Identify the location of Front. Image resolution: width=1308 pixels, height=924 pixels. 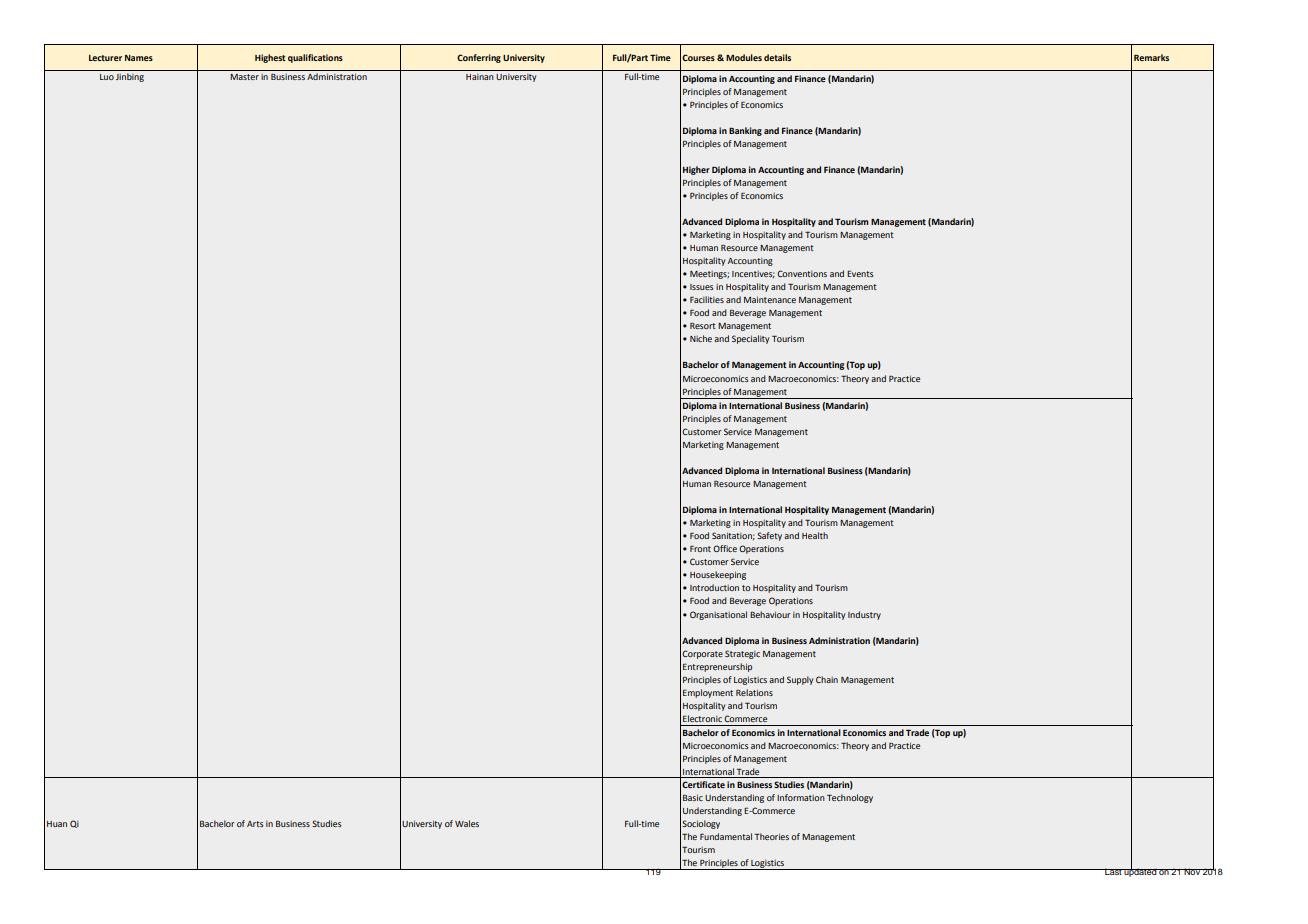
(700, 548).
